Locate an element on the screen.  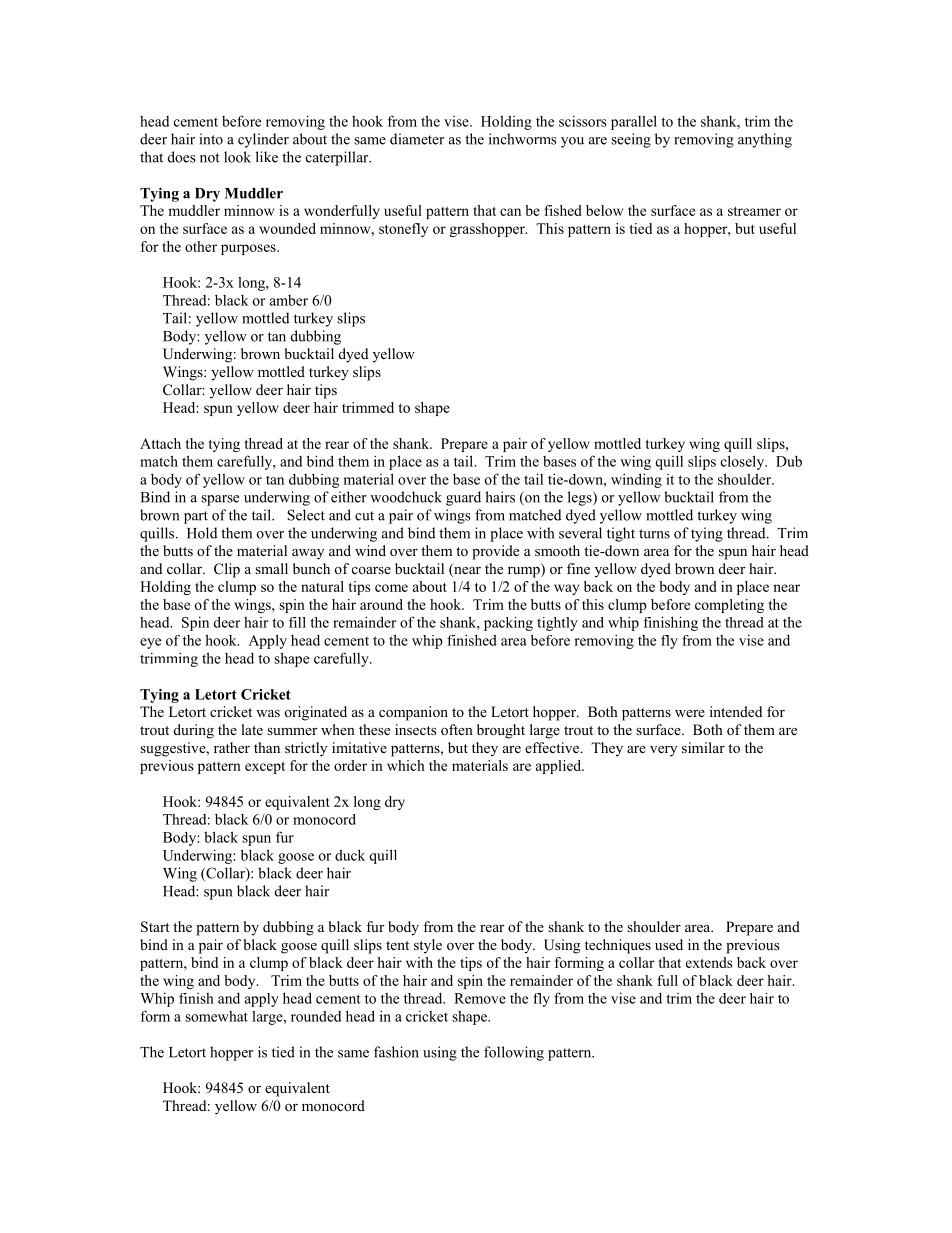
seeing is located at coordinates (631, 140).
